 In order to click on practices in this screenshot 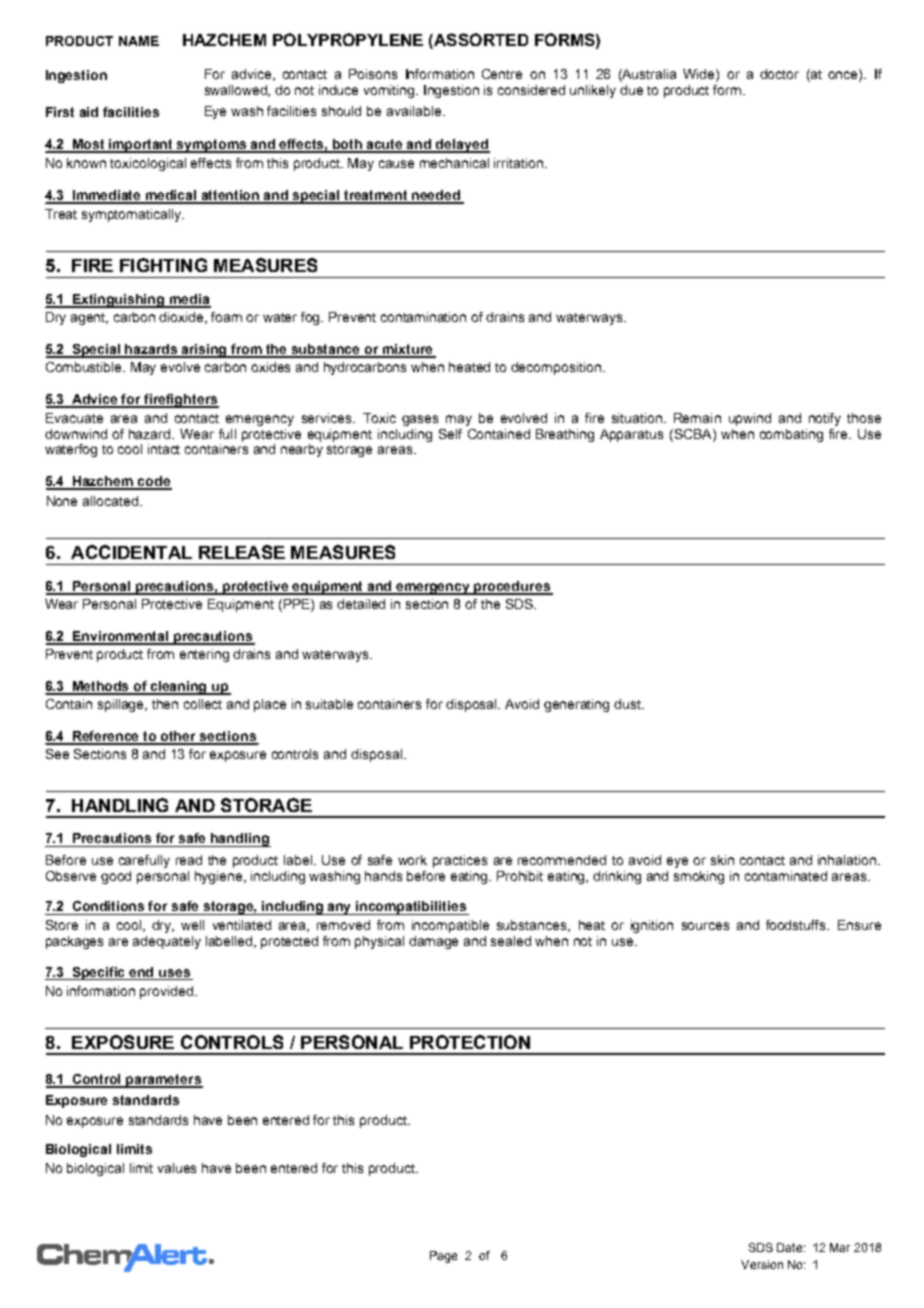, I will do `click(460, 861)`.
